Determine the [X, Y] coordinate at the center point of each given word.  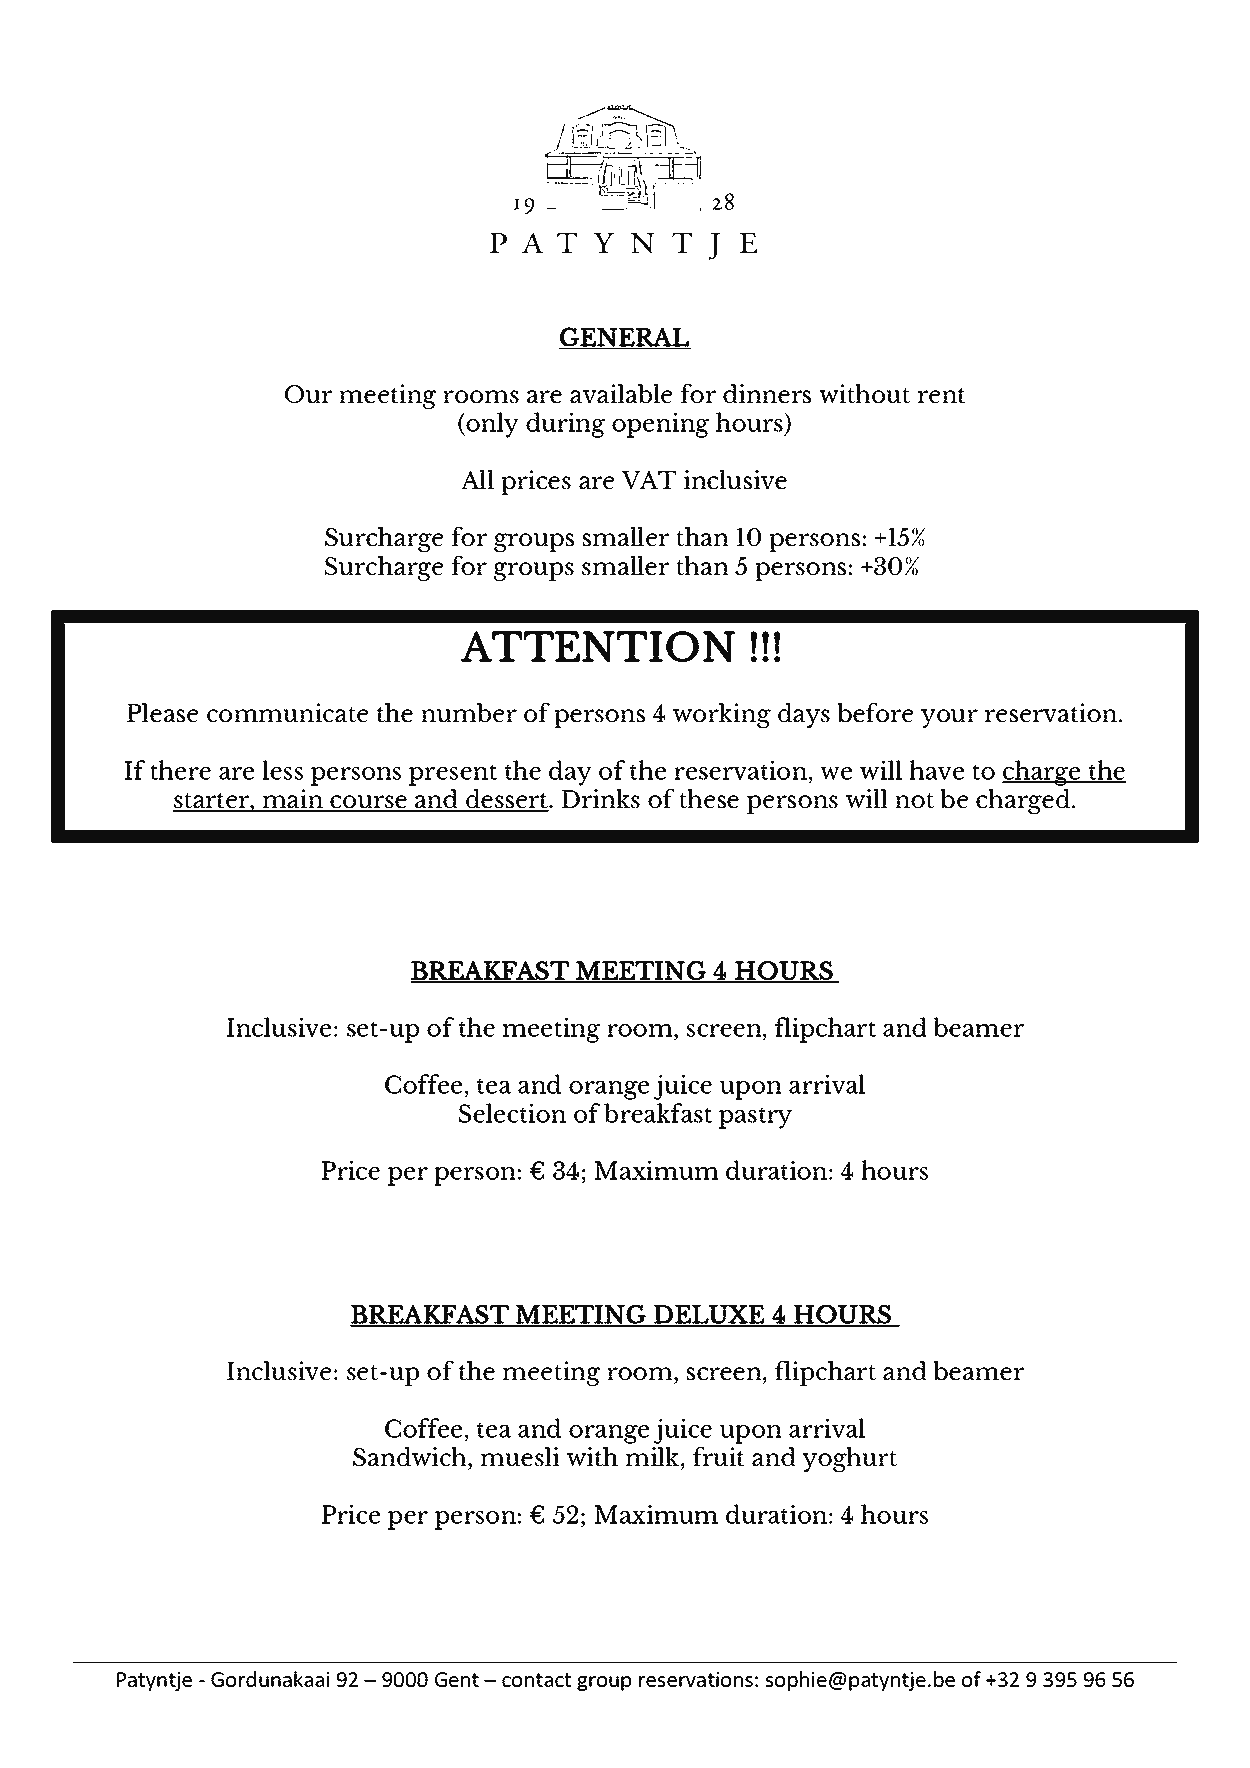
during [565, 425]
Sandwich [411, 1456]
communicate [287, 713]
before [875, 713]
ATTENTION [598, 646]
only [491, 425]
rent [942, 395]
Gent [457, 1679]
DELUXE [709, 1315]
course [369, 803]
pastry [755, 1118]
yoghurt [849, 1459]
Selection [512, 1113]
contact [536, 1680]
